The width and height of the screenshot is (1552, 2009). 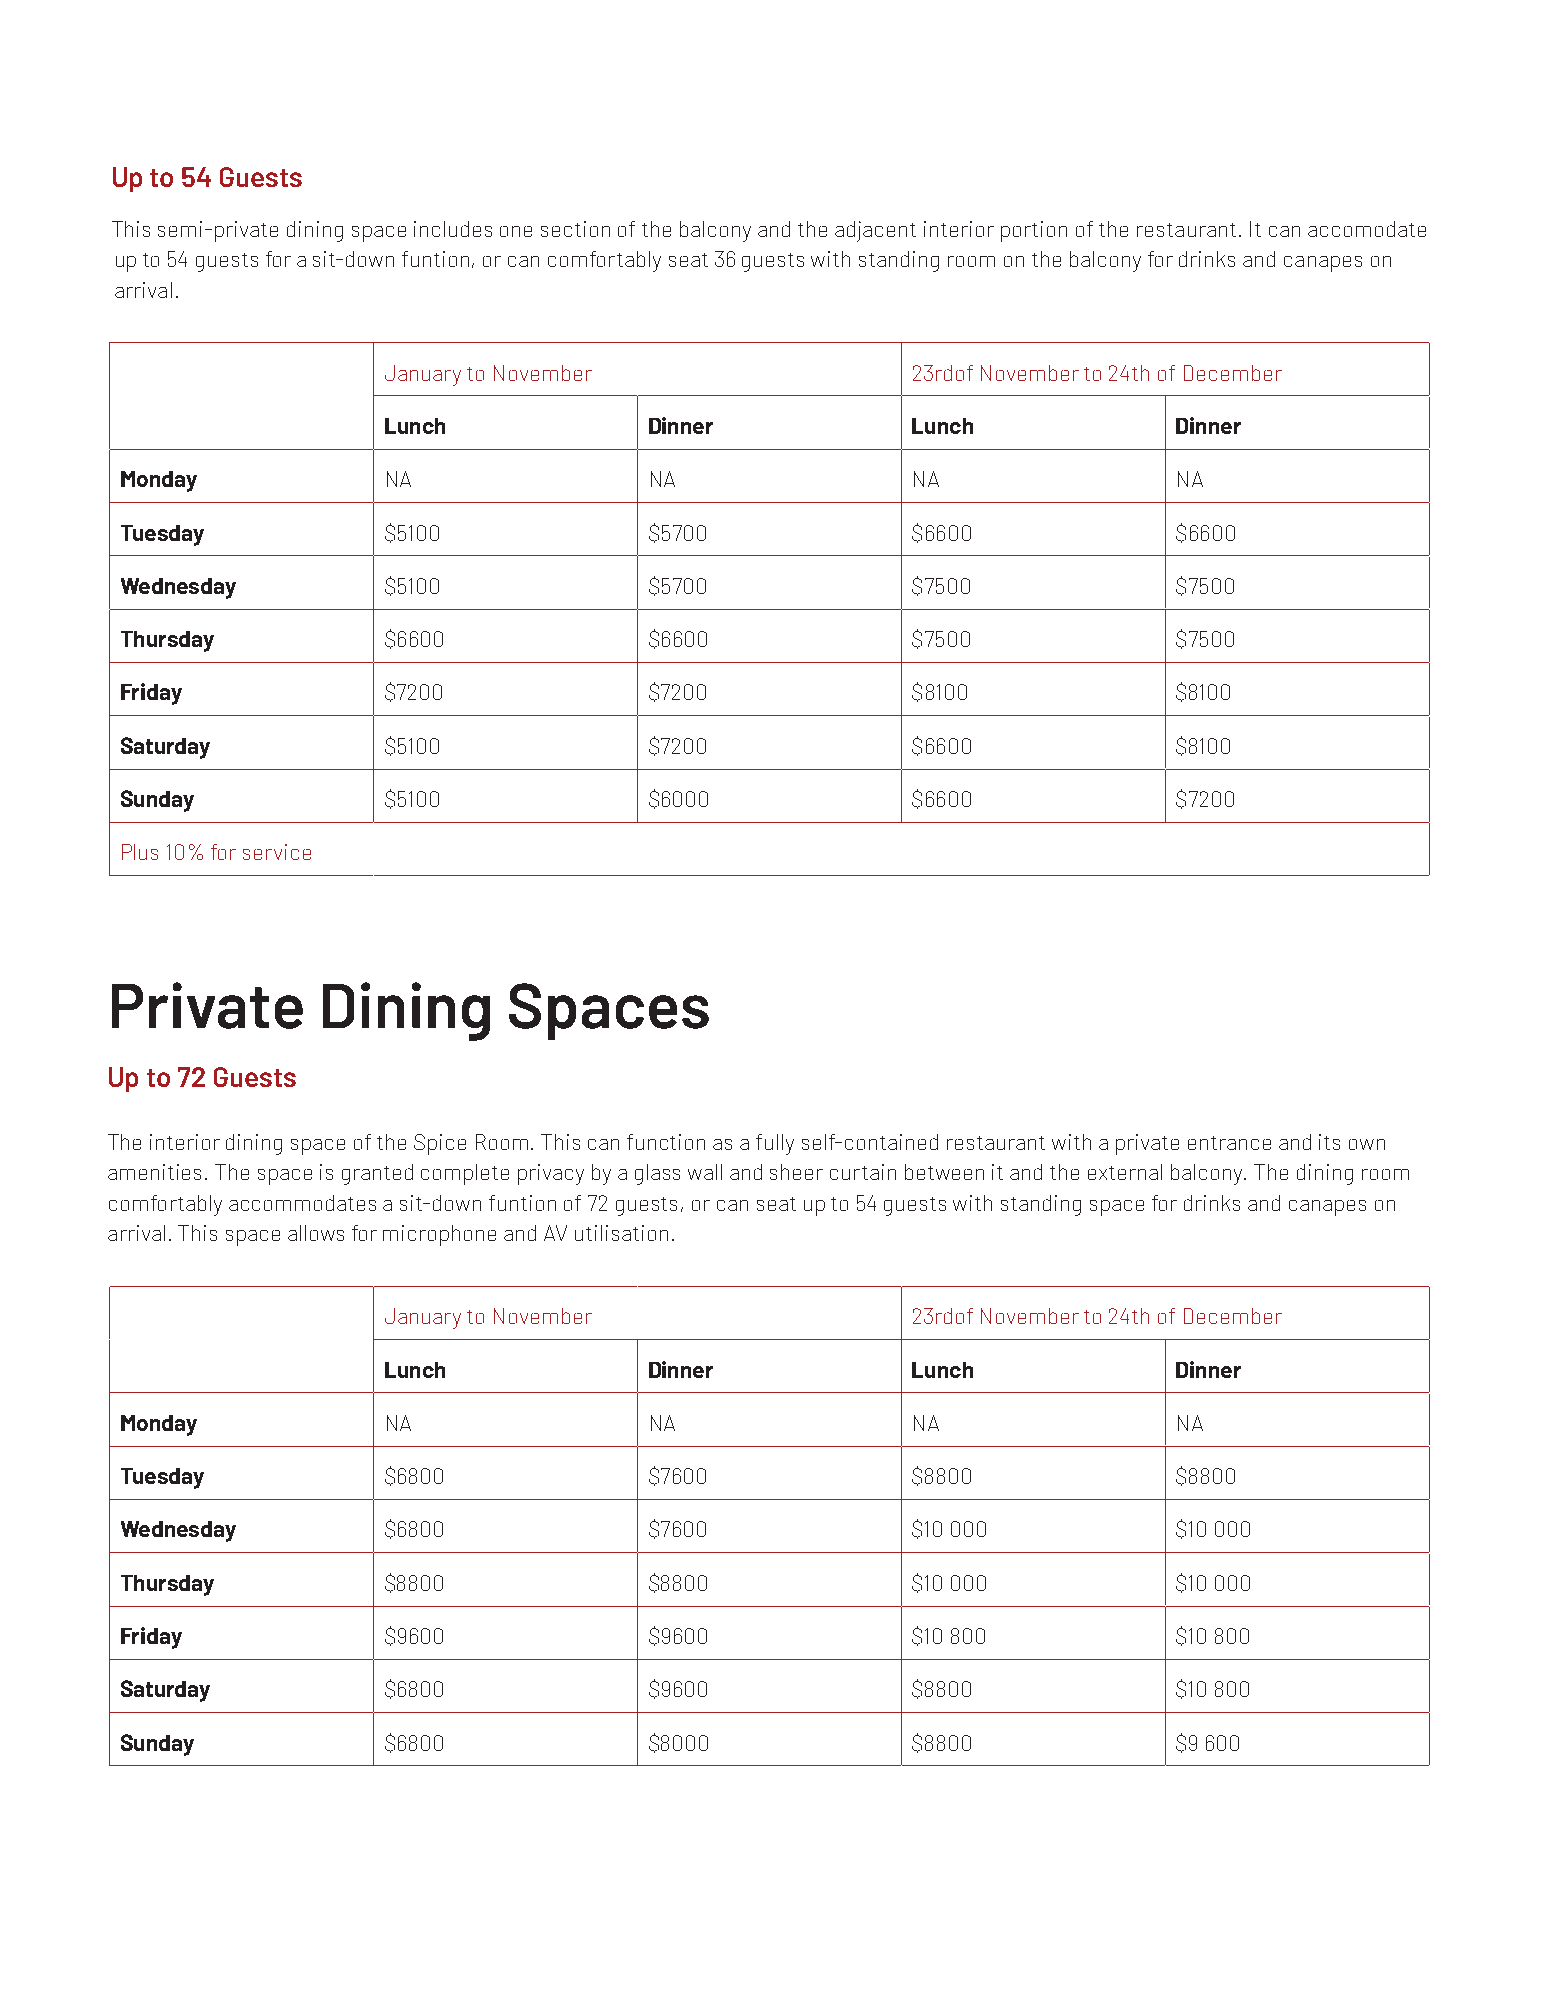 What do you see at coordinates (453, 229) in the screenshot?
I see `includes` at bounding box center [453, 229].
